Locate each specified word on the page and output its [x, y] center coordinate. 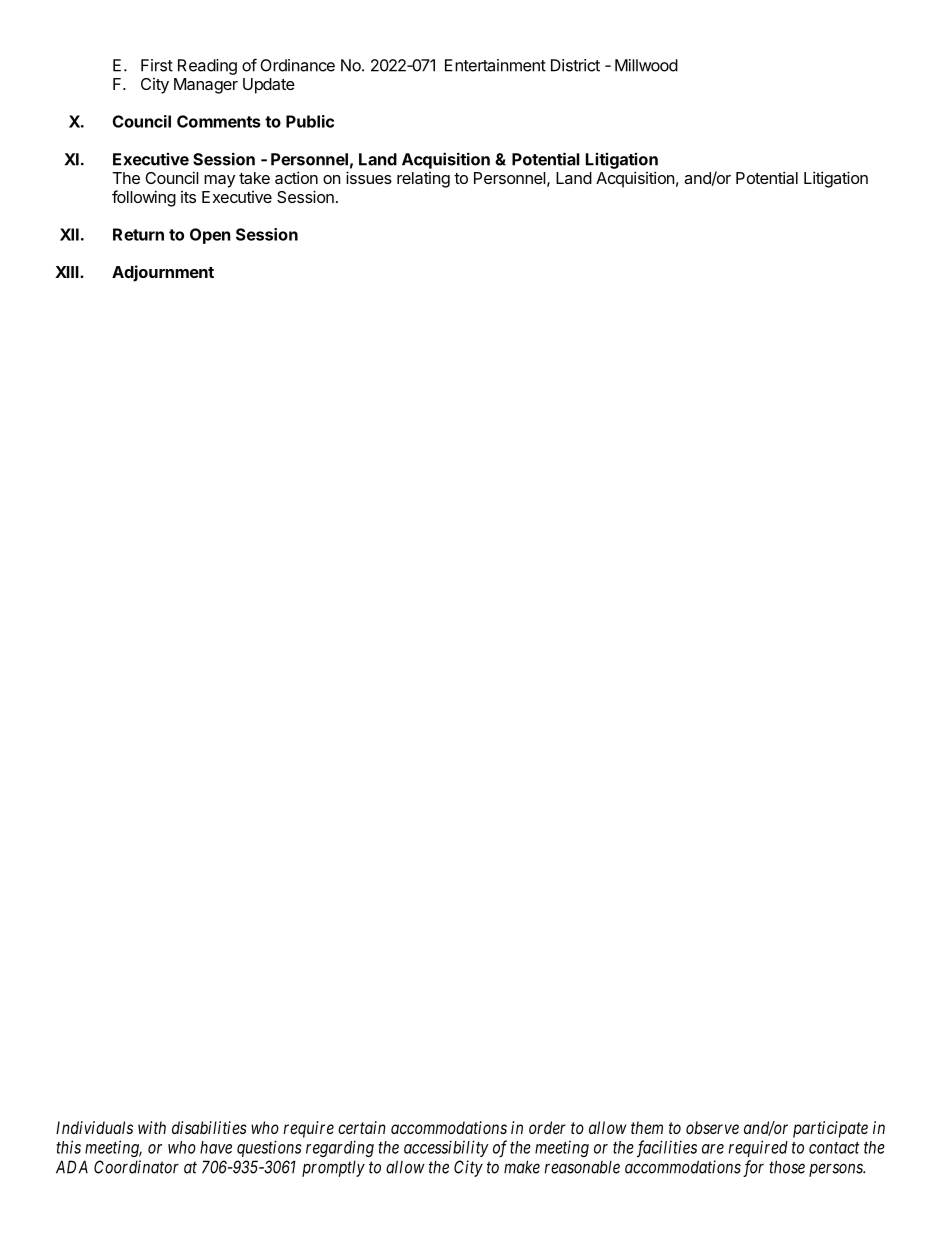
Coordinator [136, 1167]
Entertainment [495, 65]
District [575, 65]
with [152, 1127]
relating [423, 180]
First [157, 65]
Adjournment [163, 273]
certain [362, 1127]
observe [712, 1127]
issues [369, 177]
